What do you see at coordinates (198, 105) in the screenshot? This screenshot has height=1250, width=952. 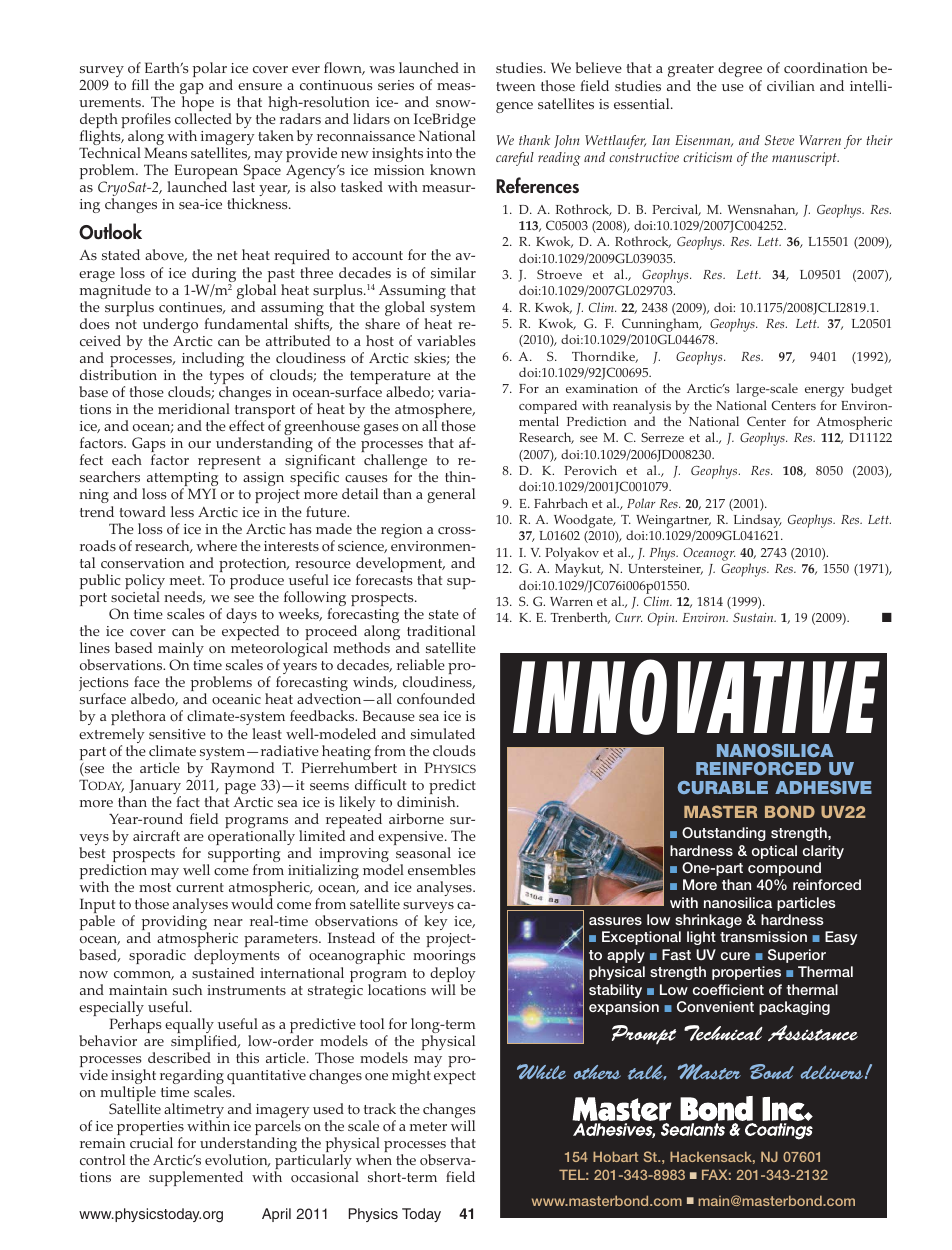 I see `hope` at bounding box center [198, 105].
